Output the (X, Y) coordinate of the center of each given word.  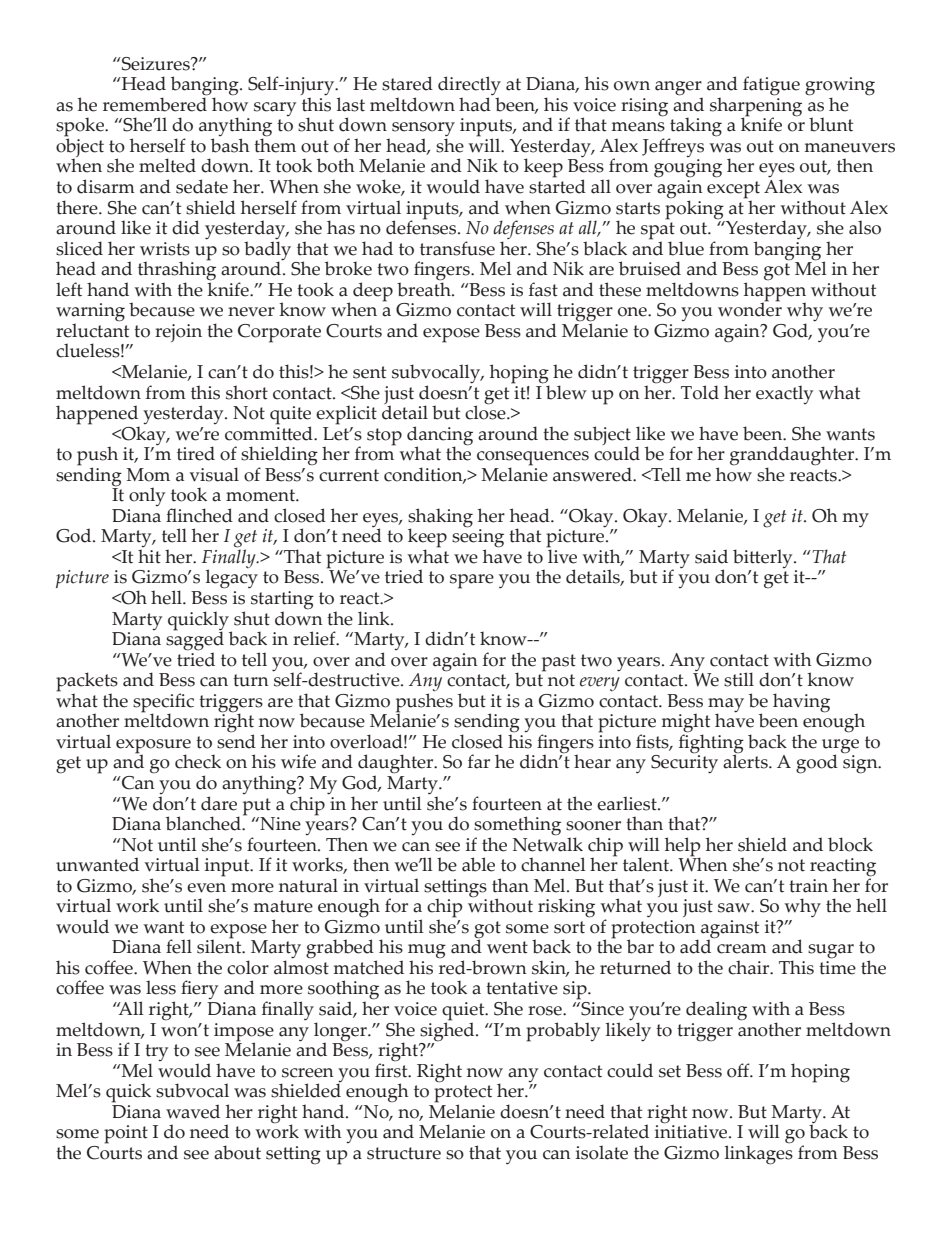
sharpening (756, 107)
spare (472, 581)
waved (193, 1111)
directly (469, 87)
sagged (195, 641)
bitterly (764, 560)
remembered (155, 103)
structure (404, 1153)
